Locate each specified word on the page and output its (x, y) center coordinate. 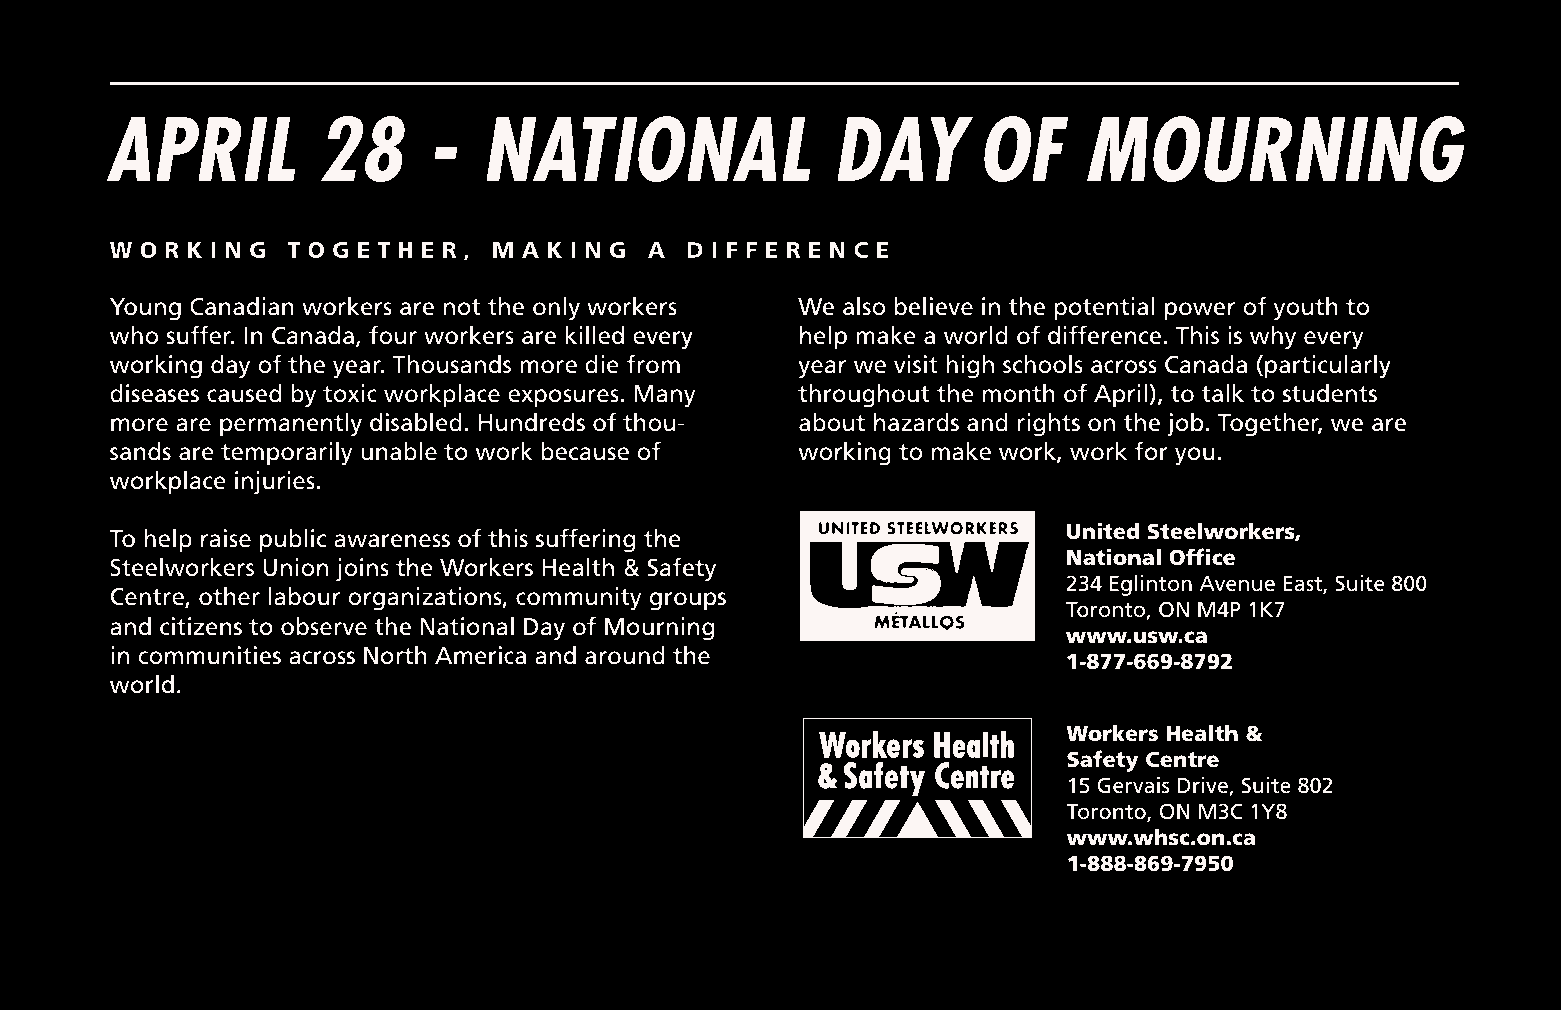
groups (688, 601)
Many (664, 396)
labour (304, 596)
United (1103, 531)
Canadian (242, 306)
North (395, 655)
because (585, 451)
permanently (291, 425)
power (1200, 311)
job (1185, 425)
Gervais (1133, 785)
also (864, 306)
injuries (275, 483)
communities (209, 655)
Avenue (1237, 584)
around (625, 655)
